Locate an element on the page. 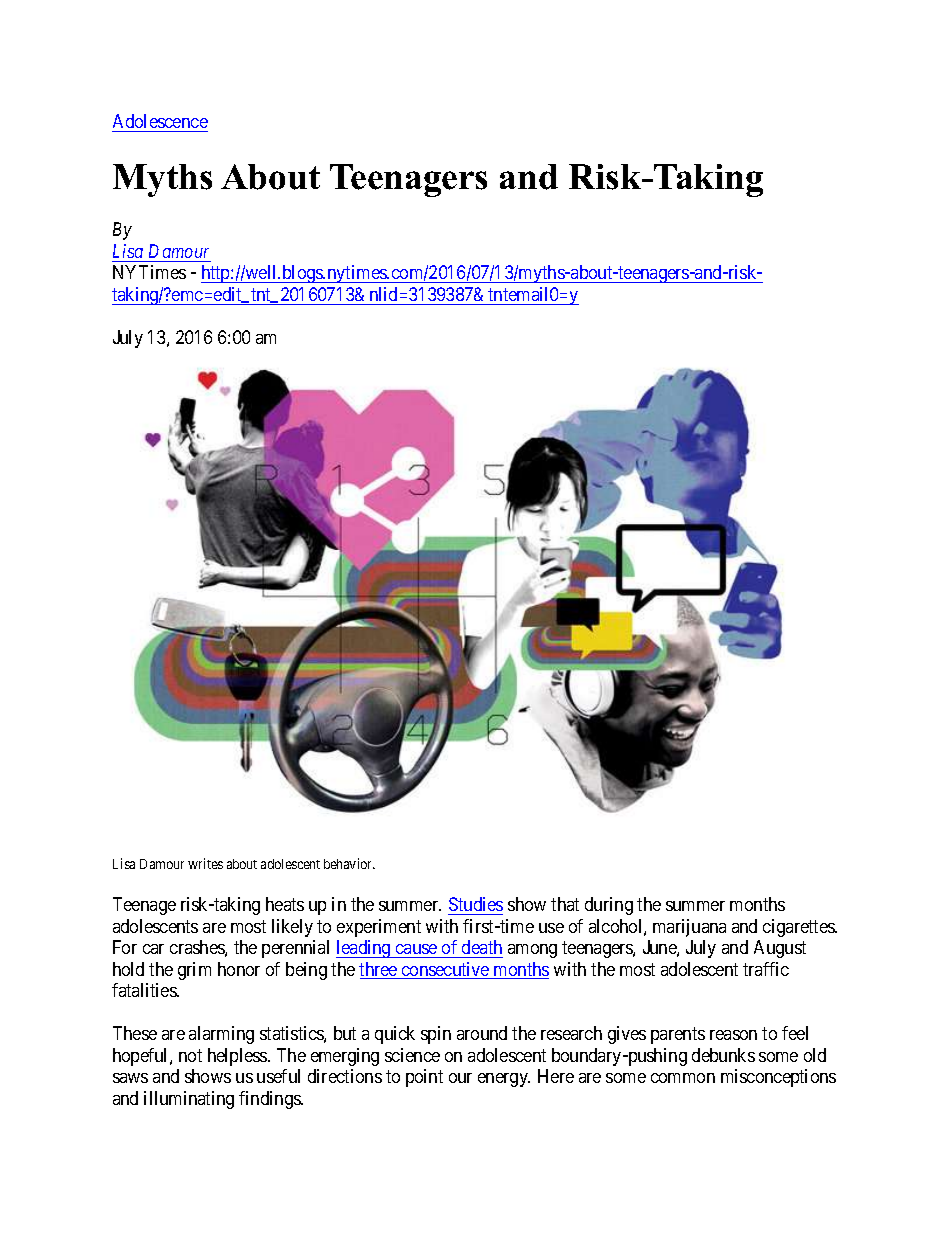 The height and width of the page is (1233, 952). Adolescence is located at coordinates (160, 123).
